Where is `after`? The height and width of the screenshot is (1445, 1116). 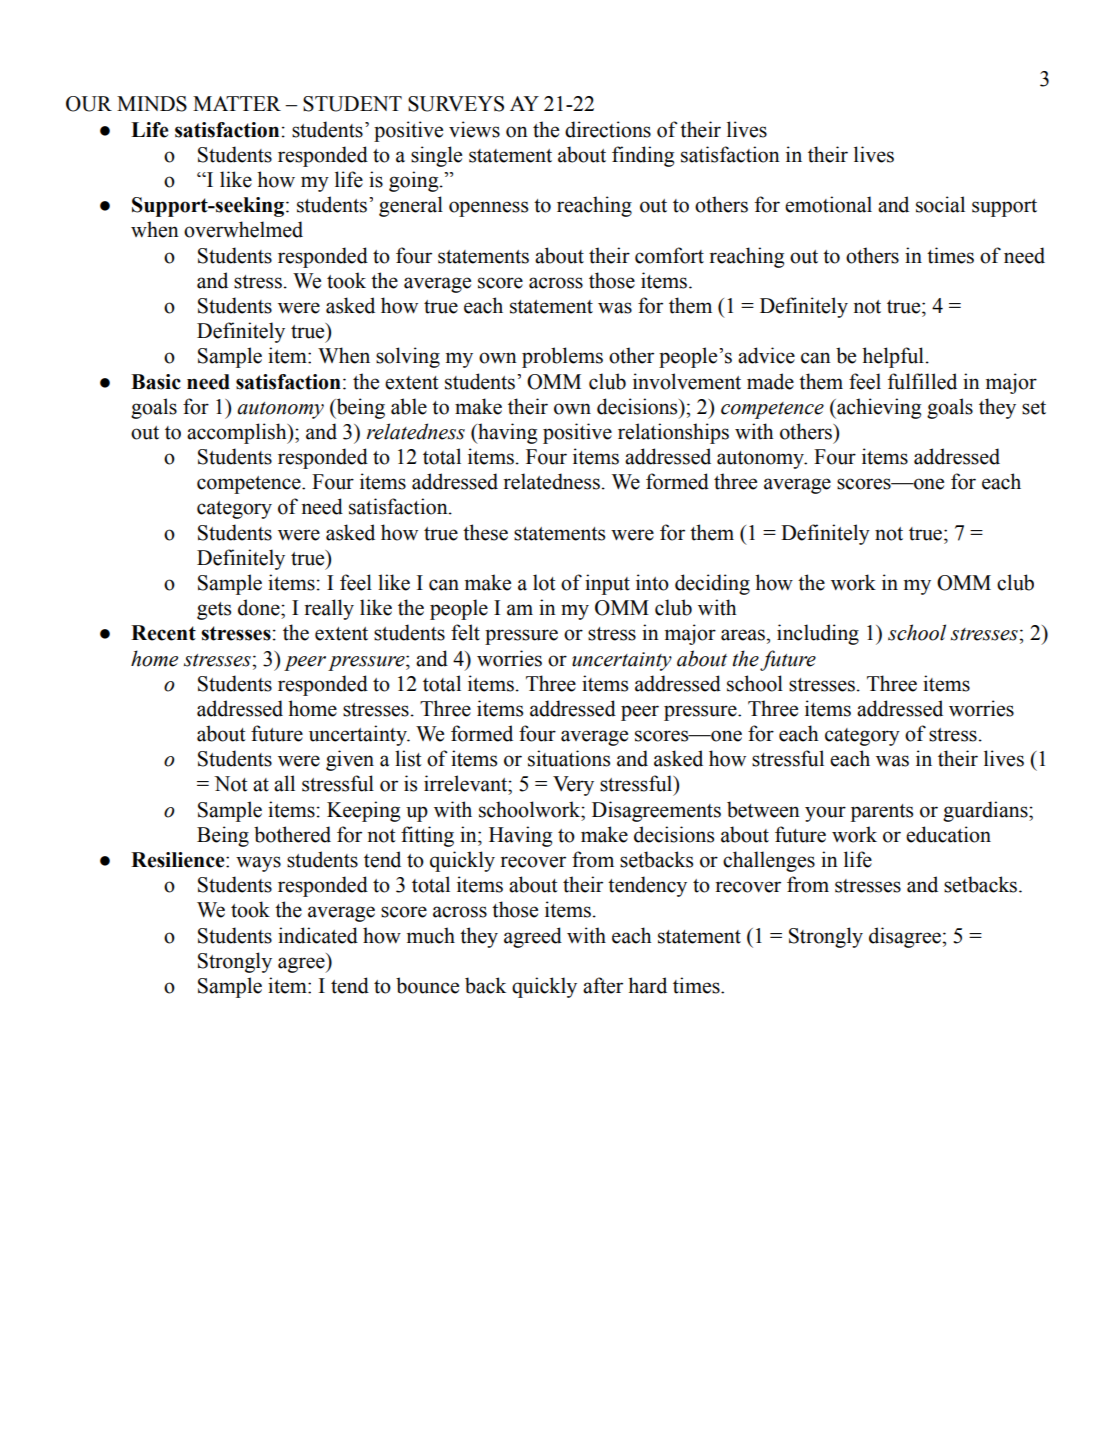 after is located at coordinates (603, 985).
